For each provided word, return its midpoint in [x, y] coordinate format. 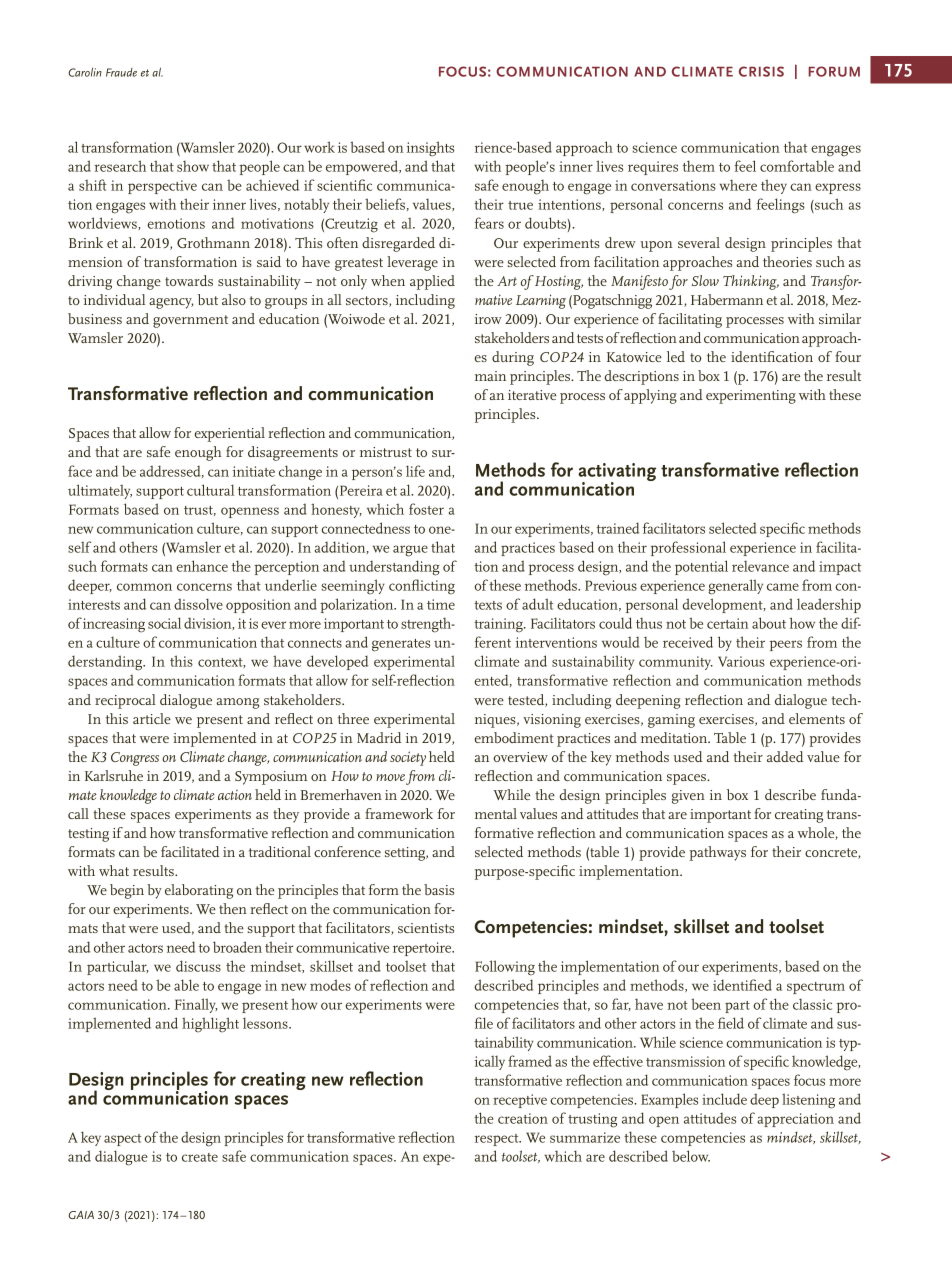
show [193, 166]
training [499, 625]
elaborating [199, 891]
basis [439, 889]
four [848, 356]
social [164, 623]
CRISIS [761, 71]
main [490, 376]
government [190, 321]
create [200, 1157]
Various [741, 661]
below [691, 1156]
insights [430, 149]
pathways [717, 853]
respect [498, 1140]
